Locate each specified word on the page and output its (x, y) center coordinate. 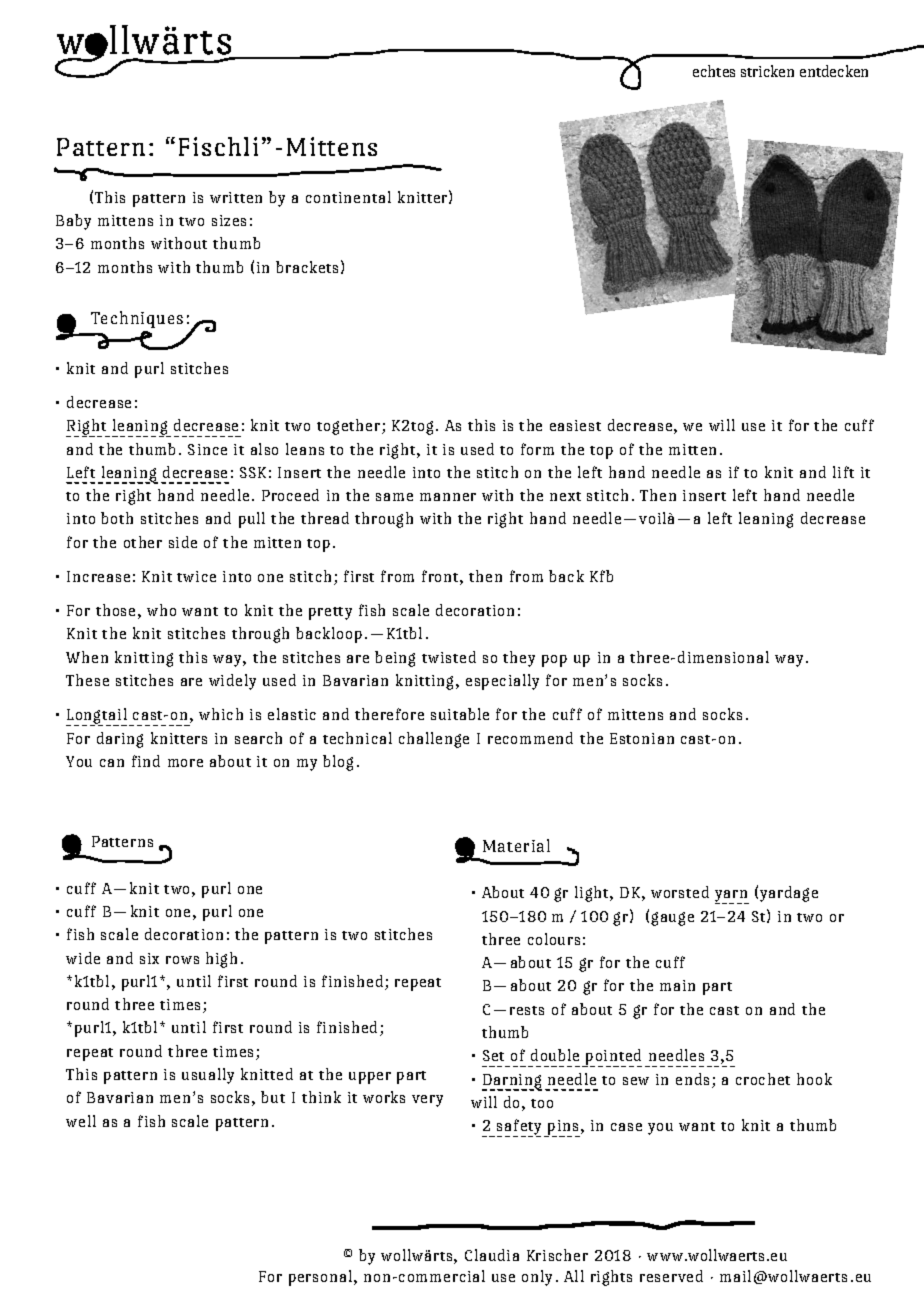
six (149, 958)
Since (207, 449)
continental (348, 197)
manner (448, 497)
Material (516, 845)
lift (843, 472)
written (236, 197)
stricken (767, 71)
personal (320, 1278)
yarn (732, 897)
